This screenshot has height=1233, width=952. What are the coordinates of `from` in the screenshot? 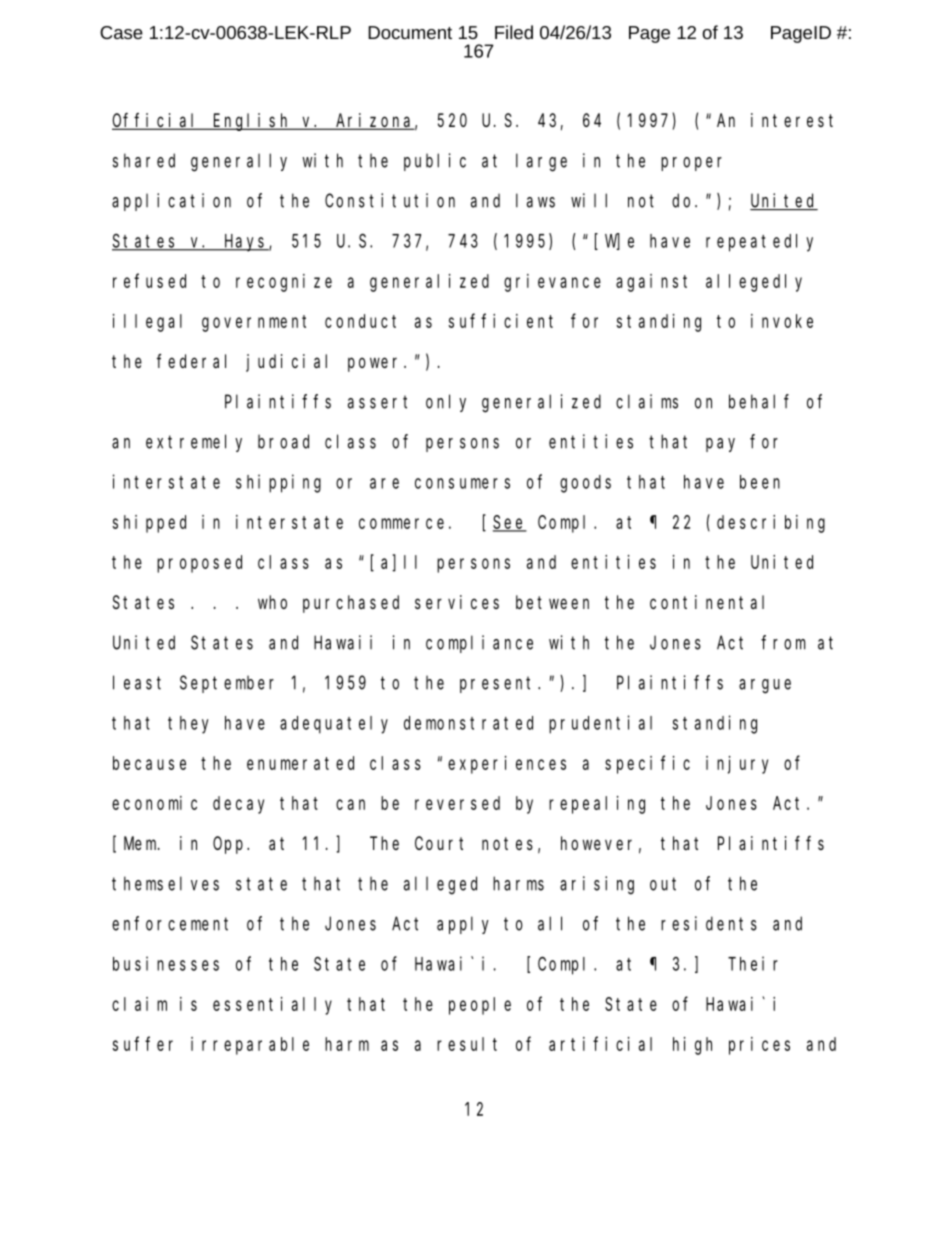 It's located at (783, 642).
